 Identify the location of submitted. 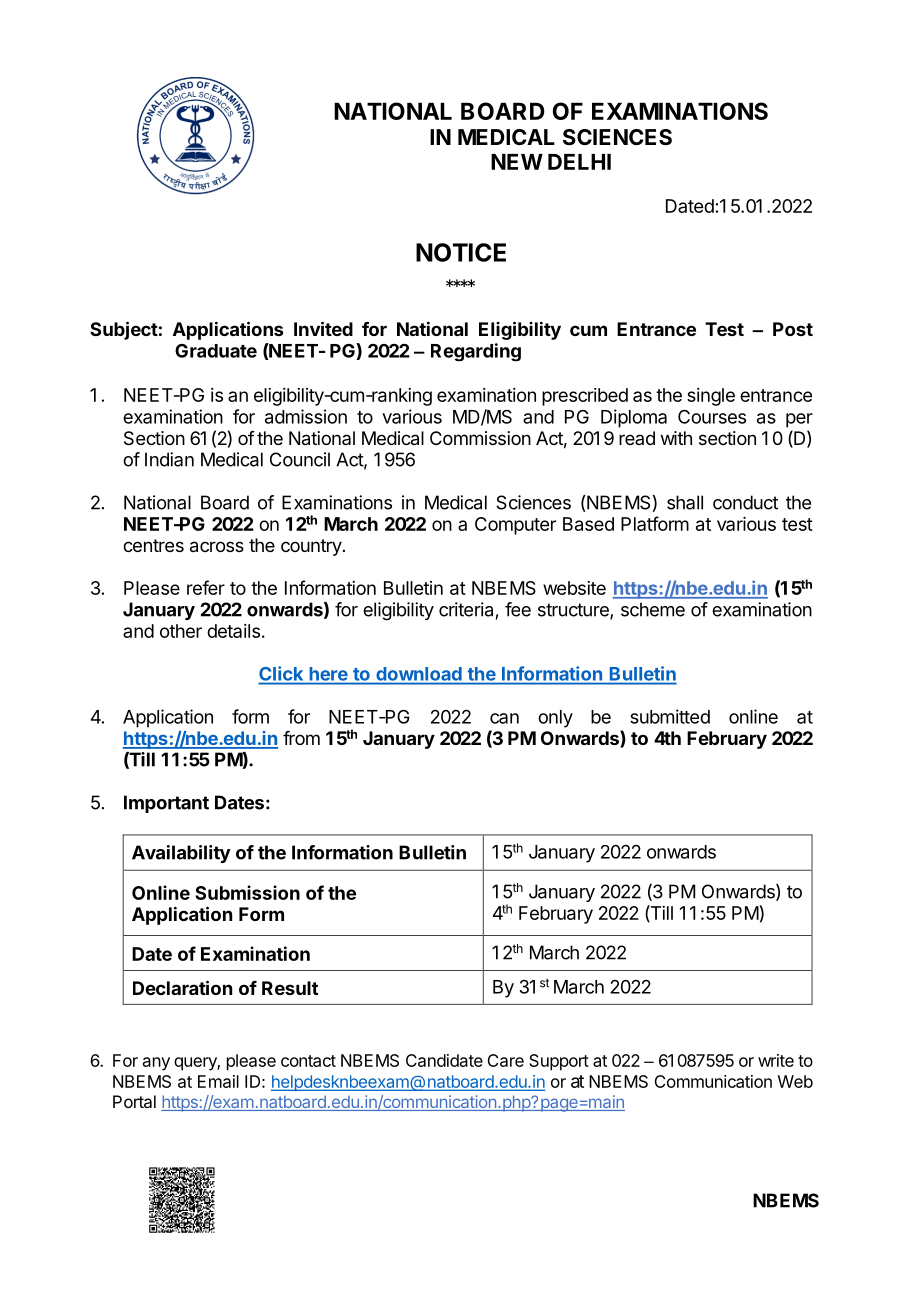
(670, 716).
